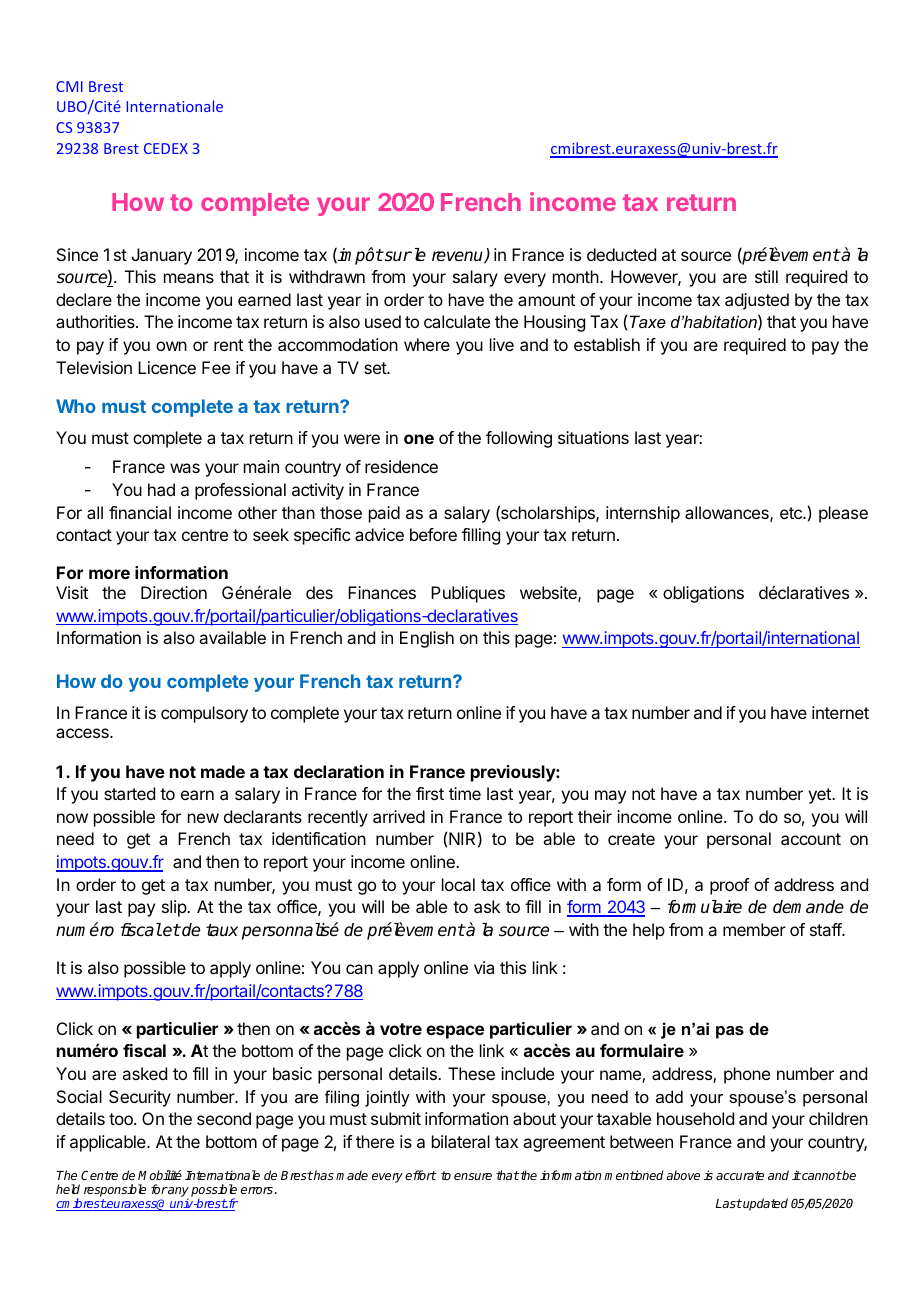 This image has height=1308, width=924. Describe the element at coordinates (427, 639) in the image. I see `English` at that location.
